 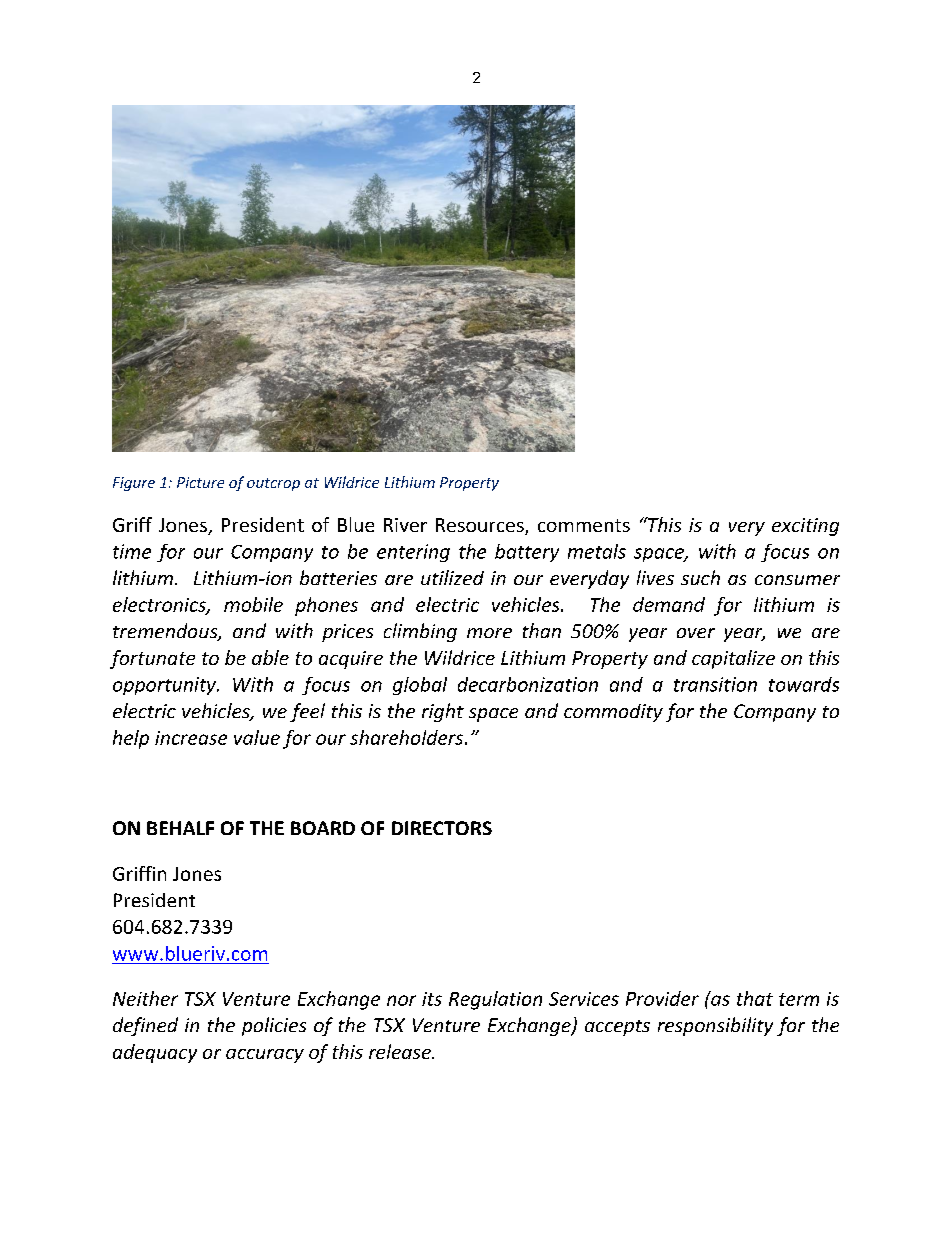 I want to click on Picture, so click(x=200, y=482).
